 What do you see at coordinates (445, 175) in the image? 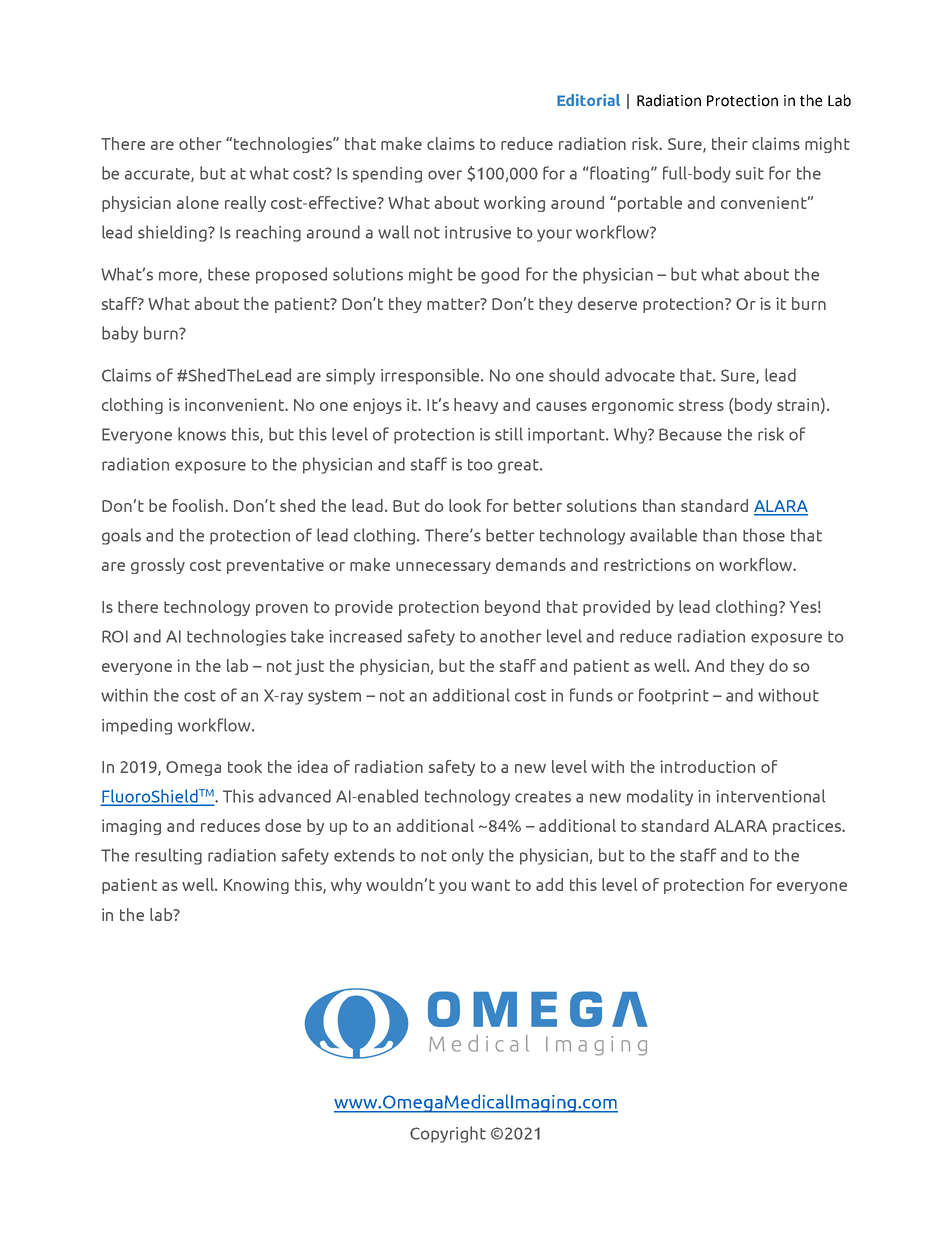
I see `over` at bounding box center [445, 175].
